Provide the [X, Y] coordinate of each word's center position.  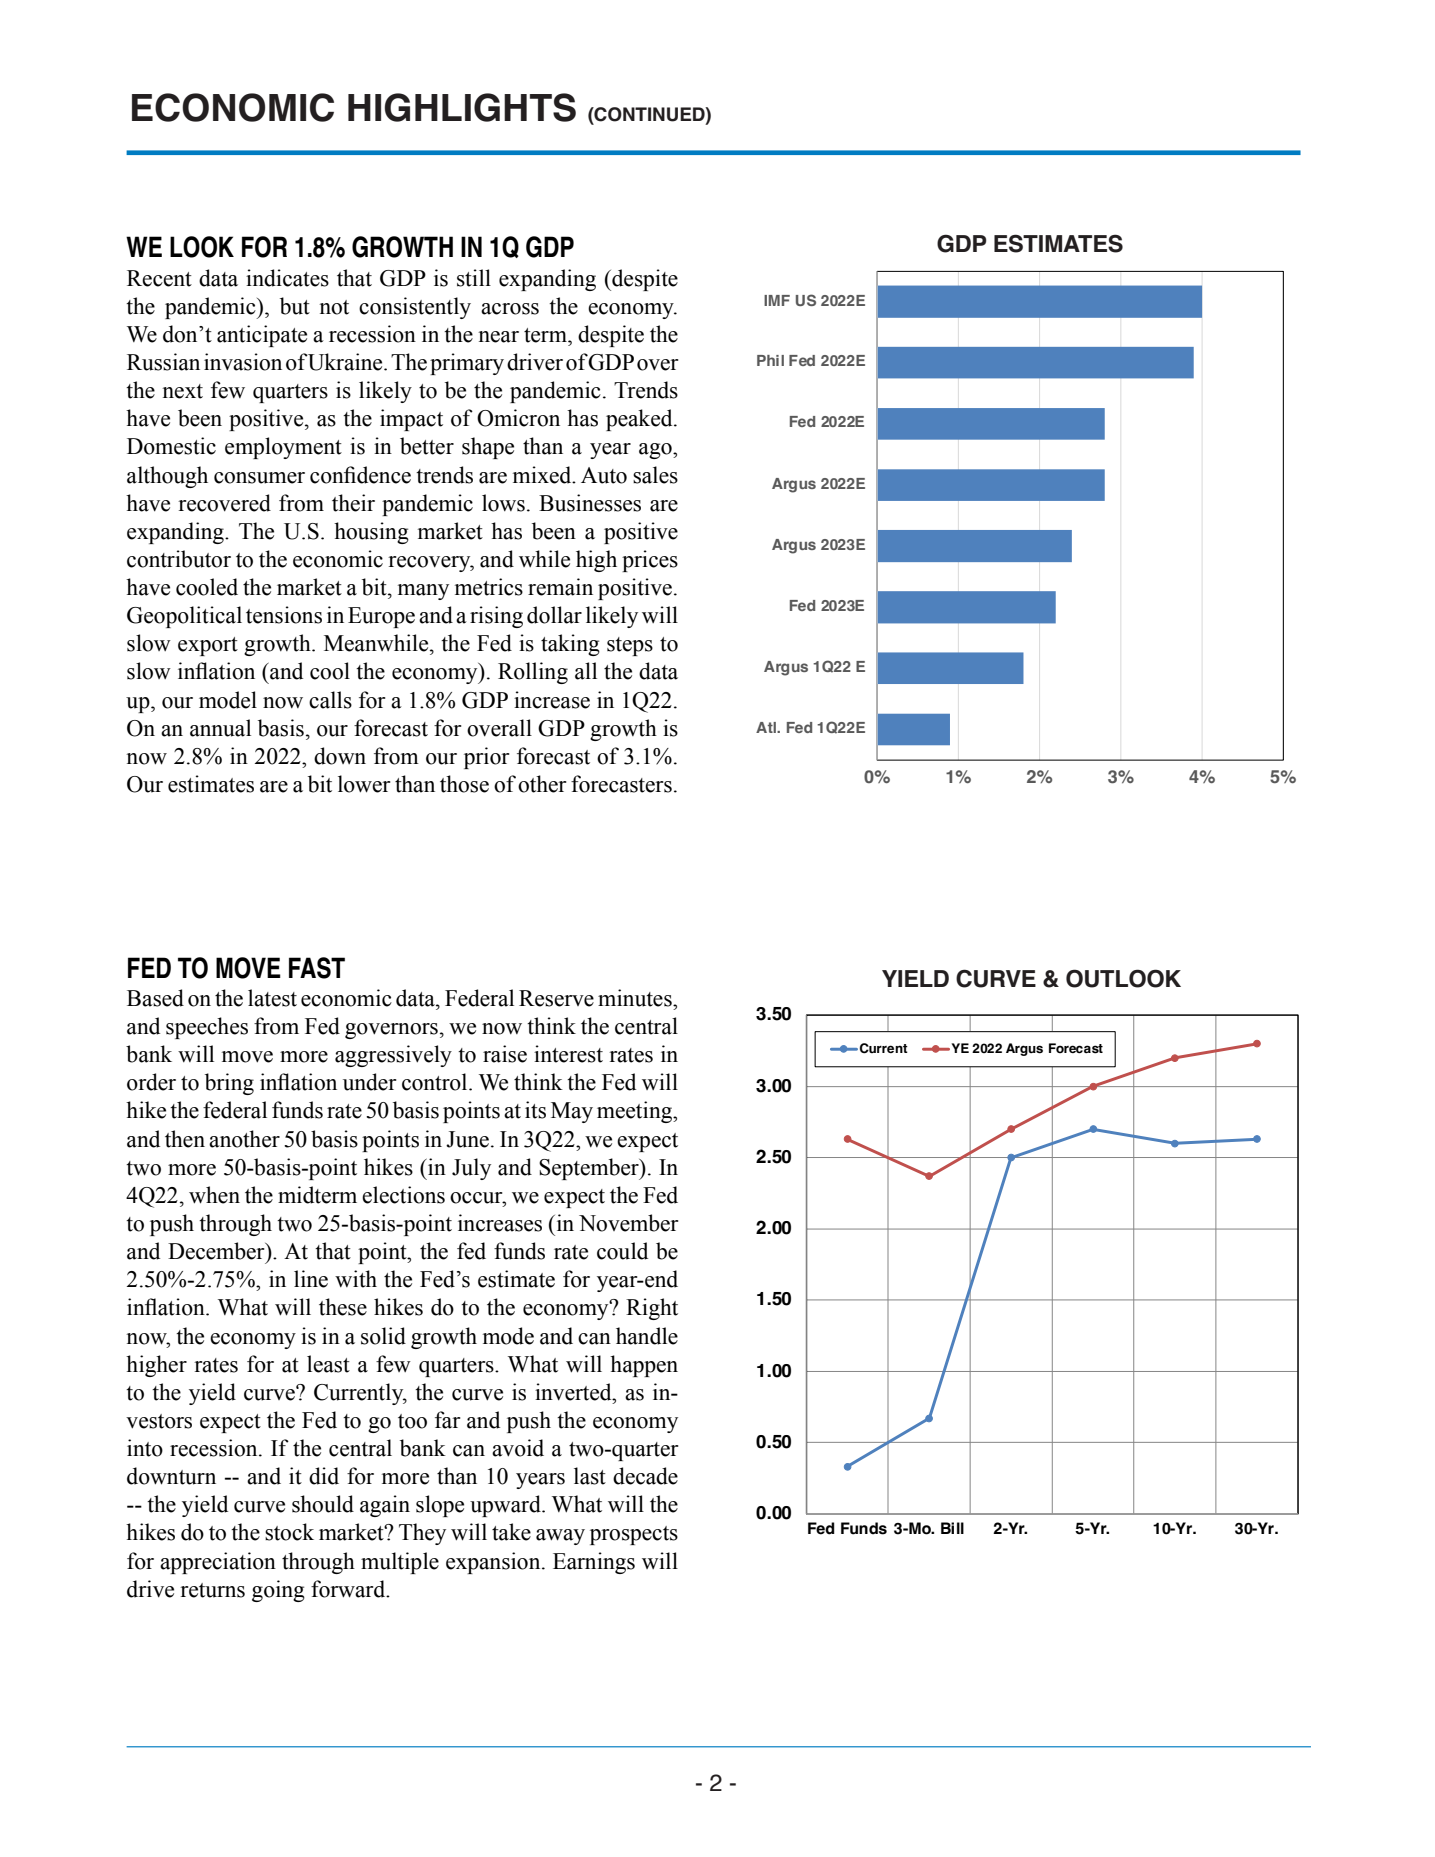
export [208, 646]
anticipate [262, 336]
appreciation [218, 1563]
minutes [636, 998]
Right [652, 1309]
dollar [554, 615]
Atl [767, 727]
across [510, 309]
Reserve [556, 998]
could [622, 1251]
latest [272, 998]
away [560, 1537]
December [217, 1251]
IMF [777, 300]
